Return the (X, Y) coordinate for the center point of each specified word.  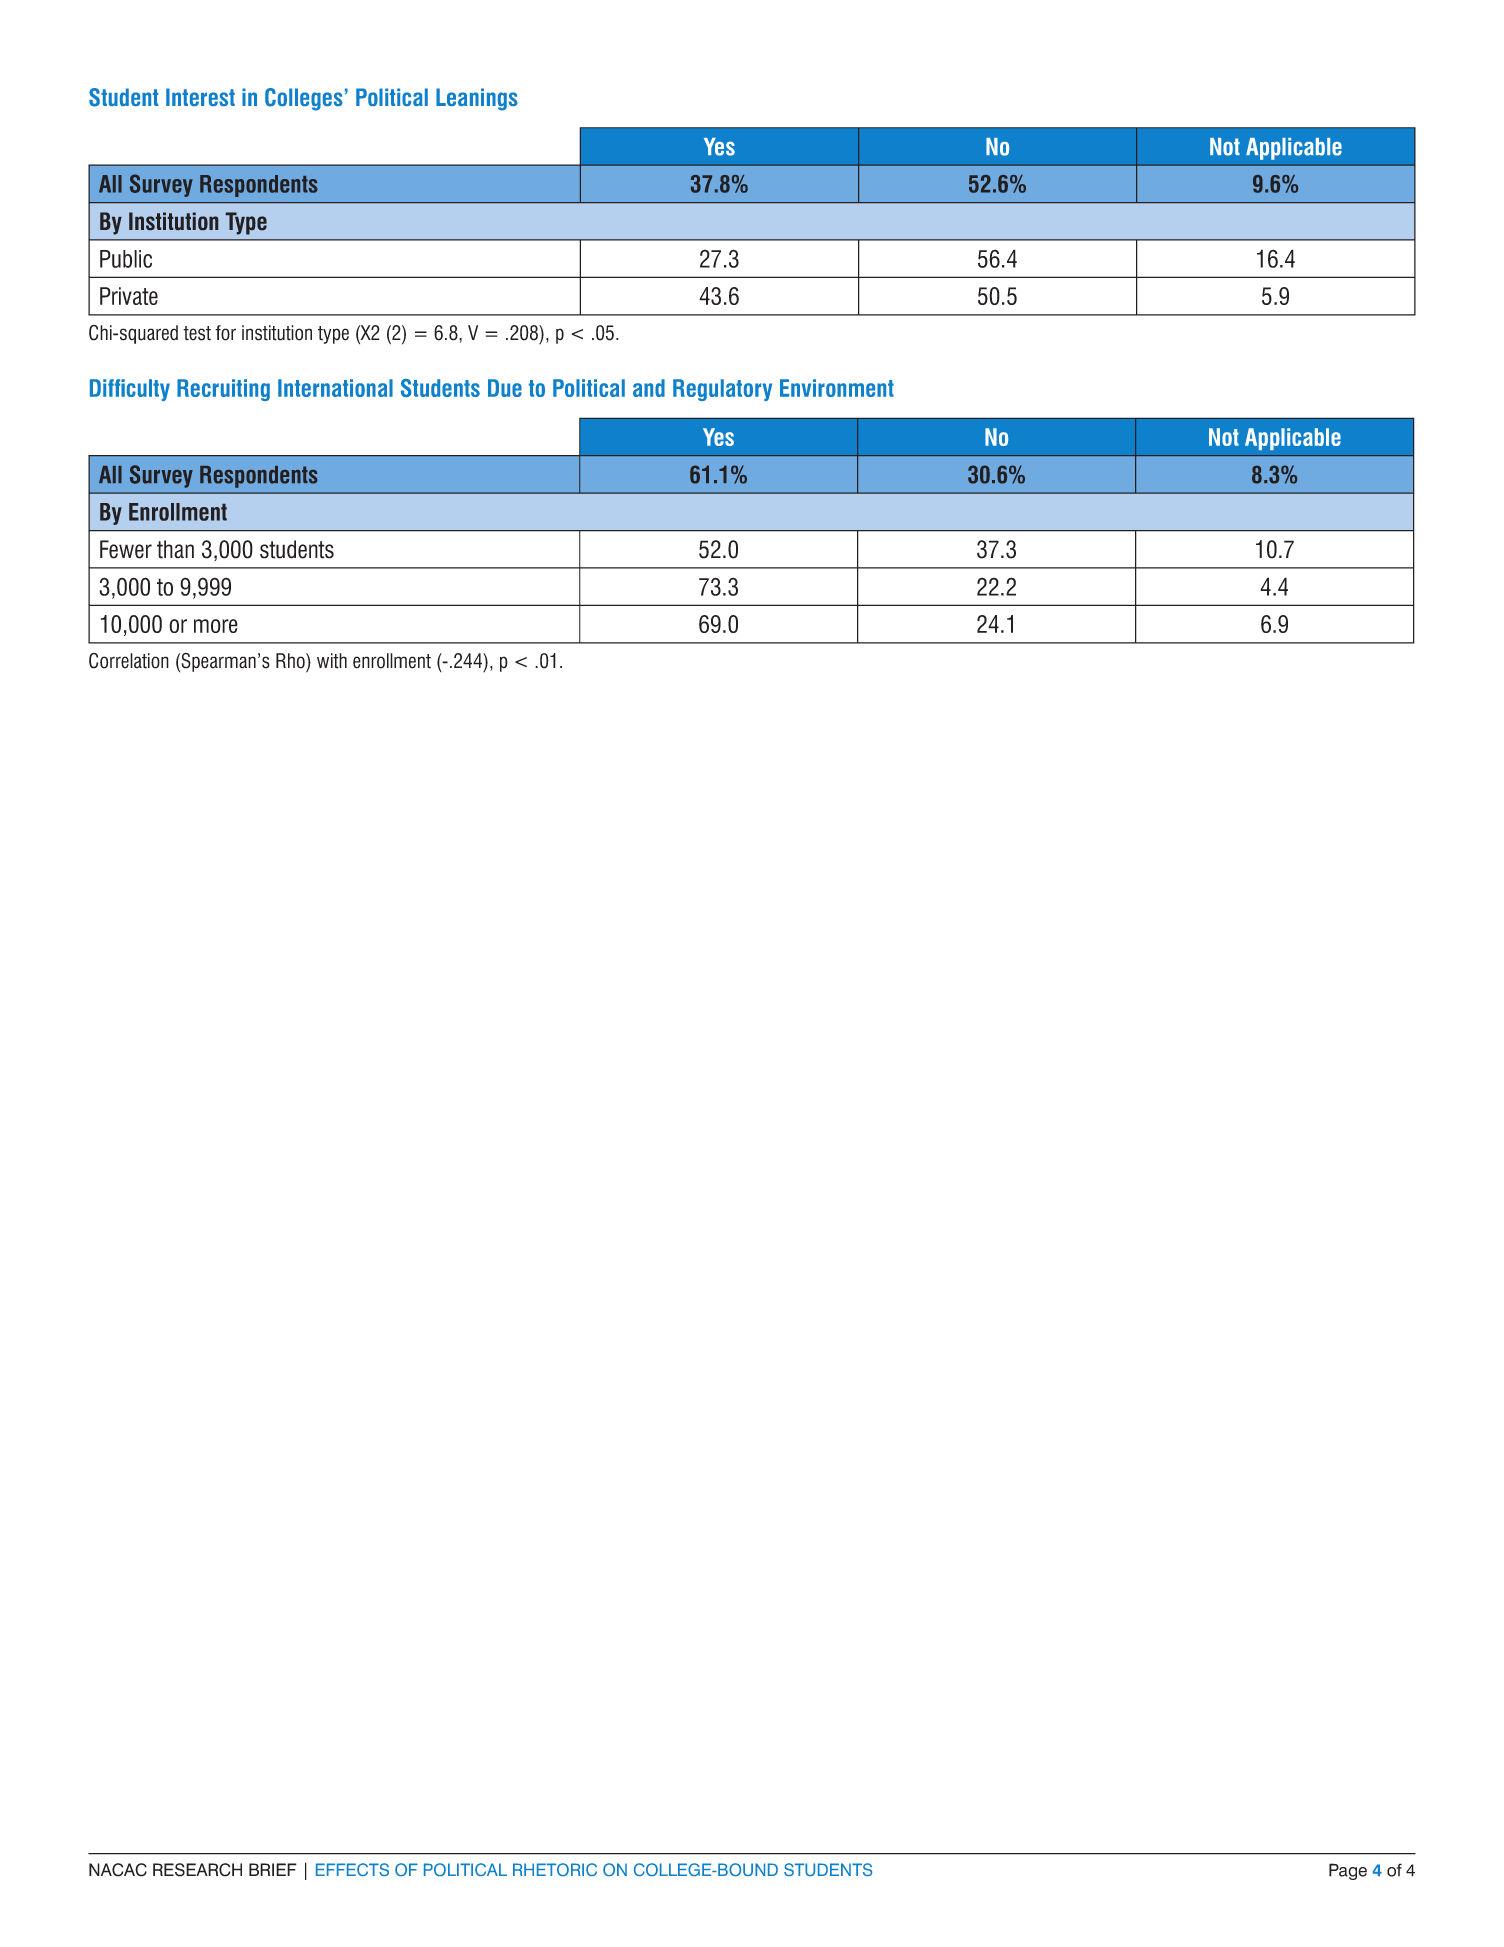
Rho (291, 661)
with (332, 661)
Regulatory (722, 390)
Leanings (477, 99)
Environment (837, 388)
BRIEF (273, 1869)
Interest (200, 97)
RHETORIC (555, 1869)
